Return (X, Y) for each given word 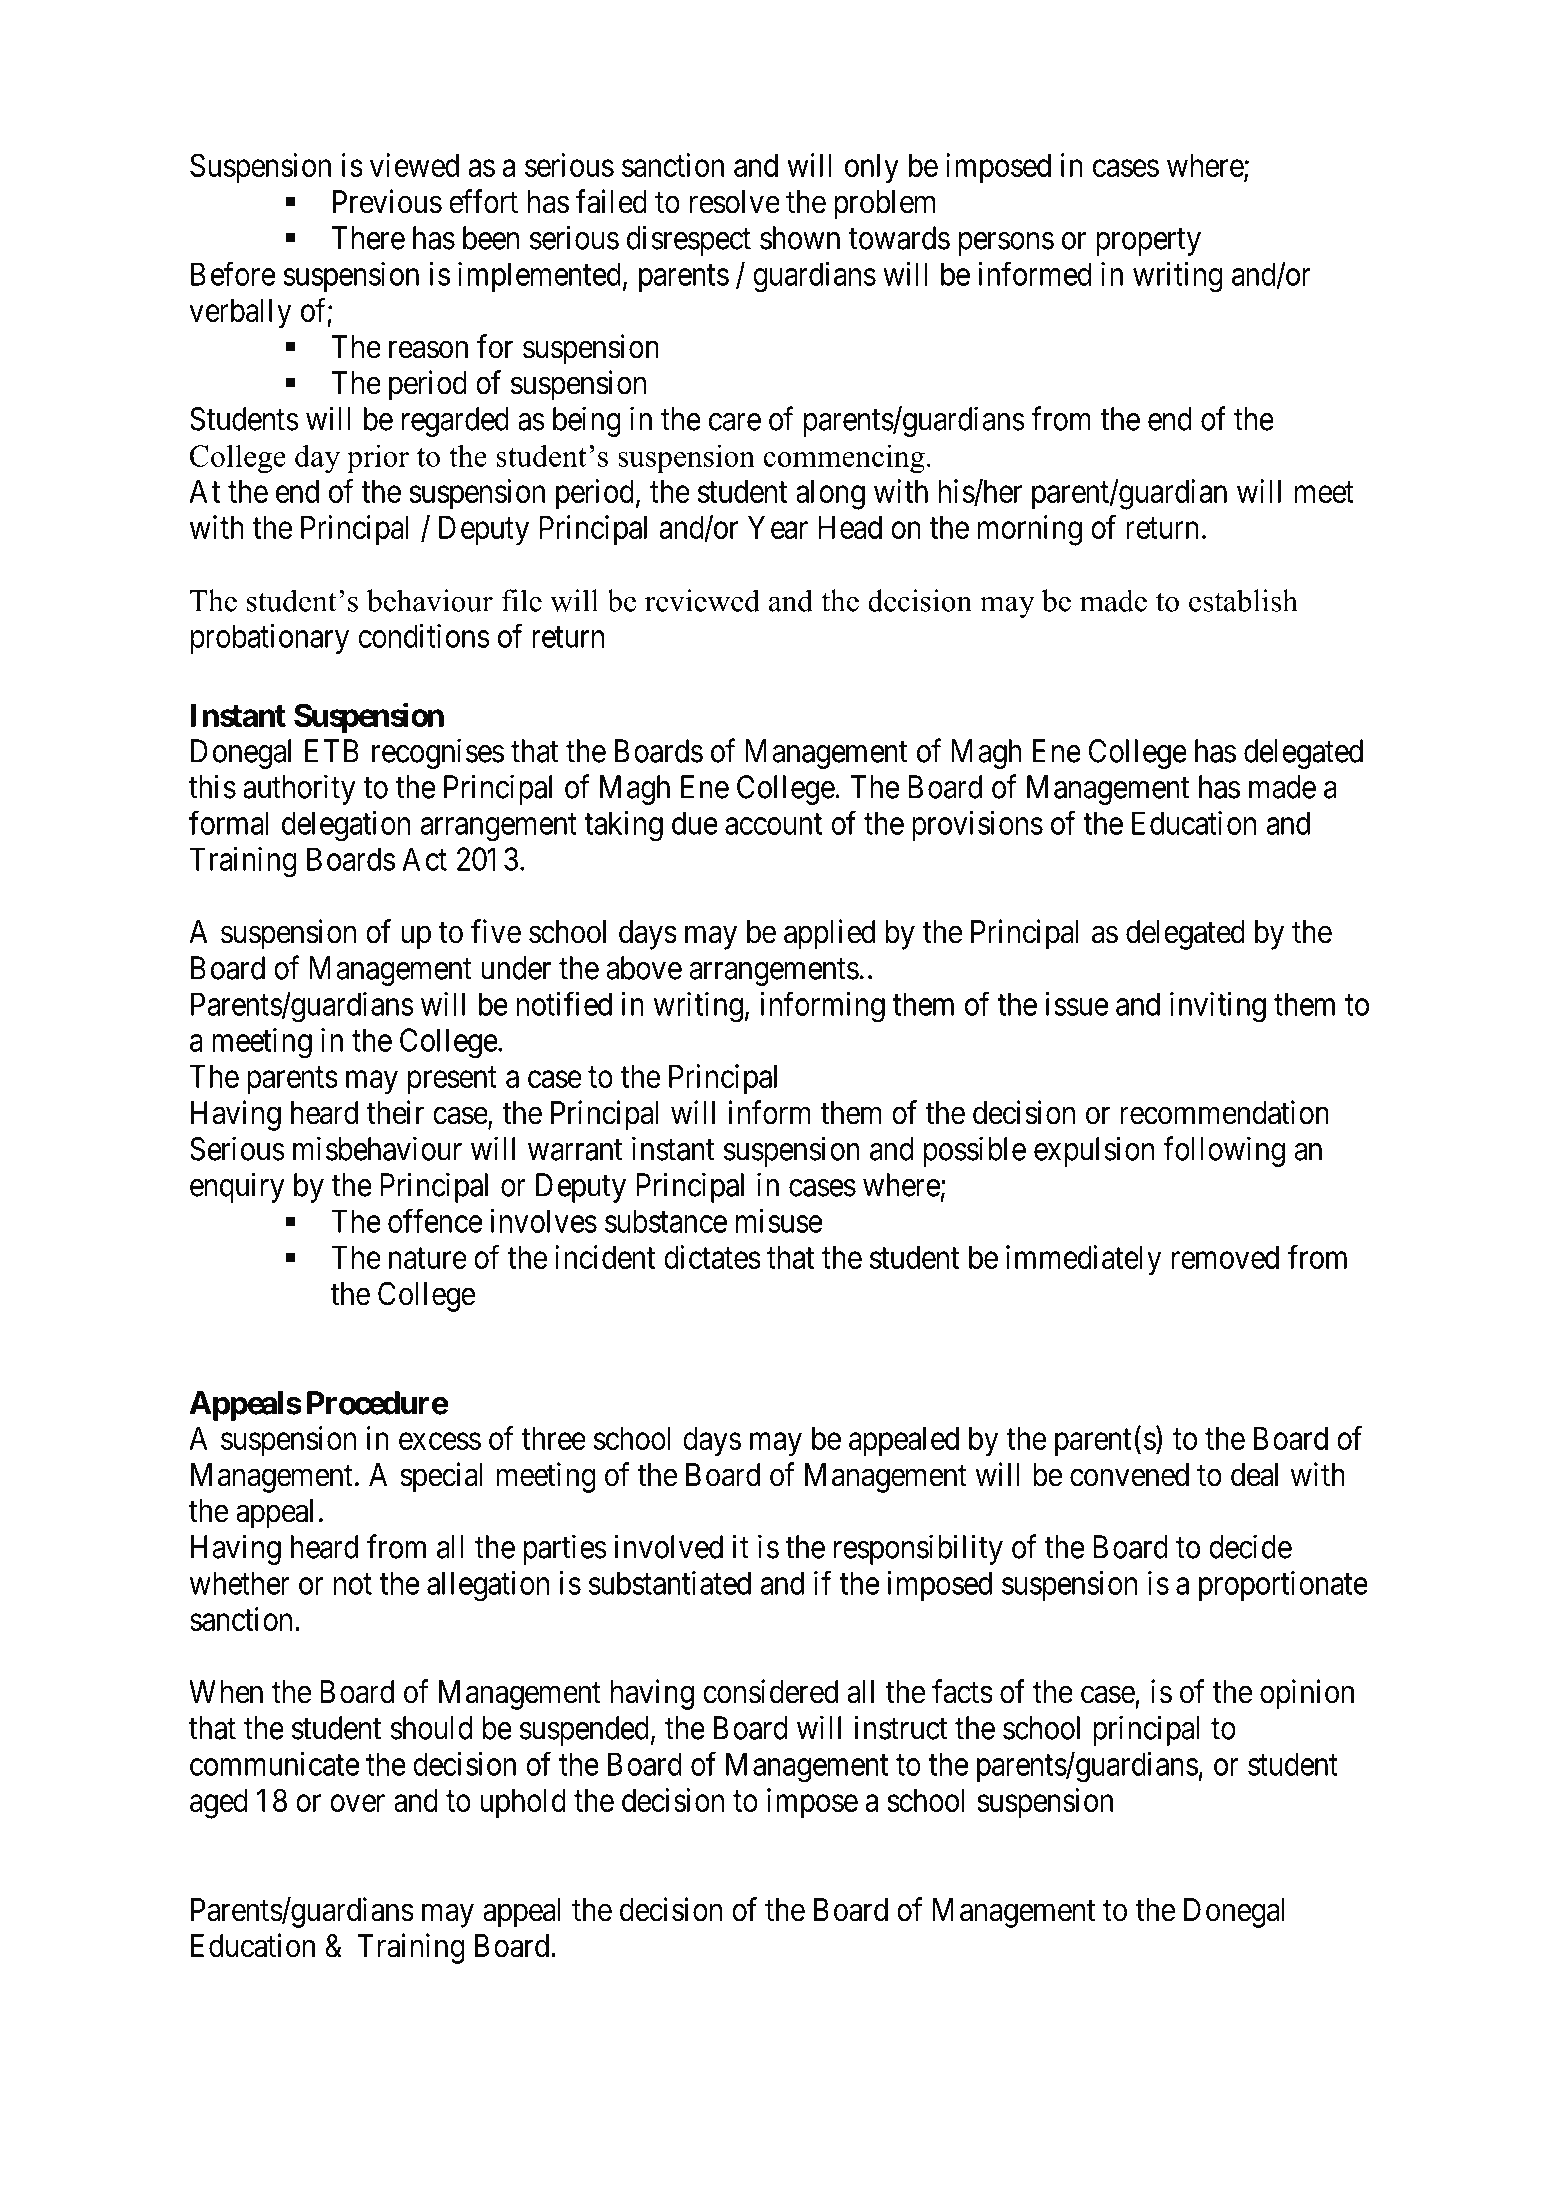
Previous (387, 201)
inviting (1218, 1007)
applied (829, 934)
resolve (735, 202)
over (357, 1803)
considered (770, 1691)
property (1148, 242)
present (452, 1080)
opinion (1307, 1694)
